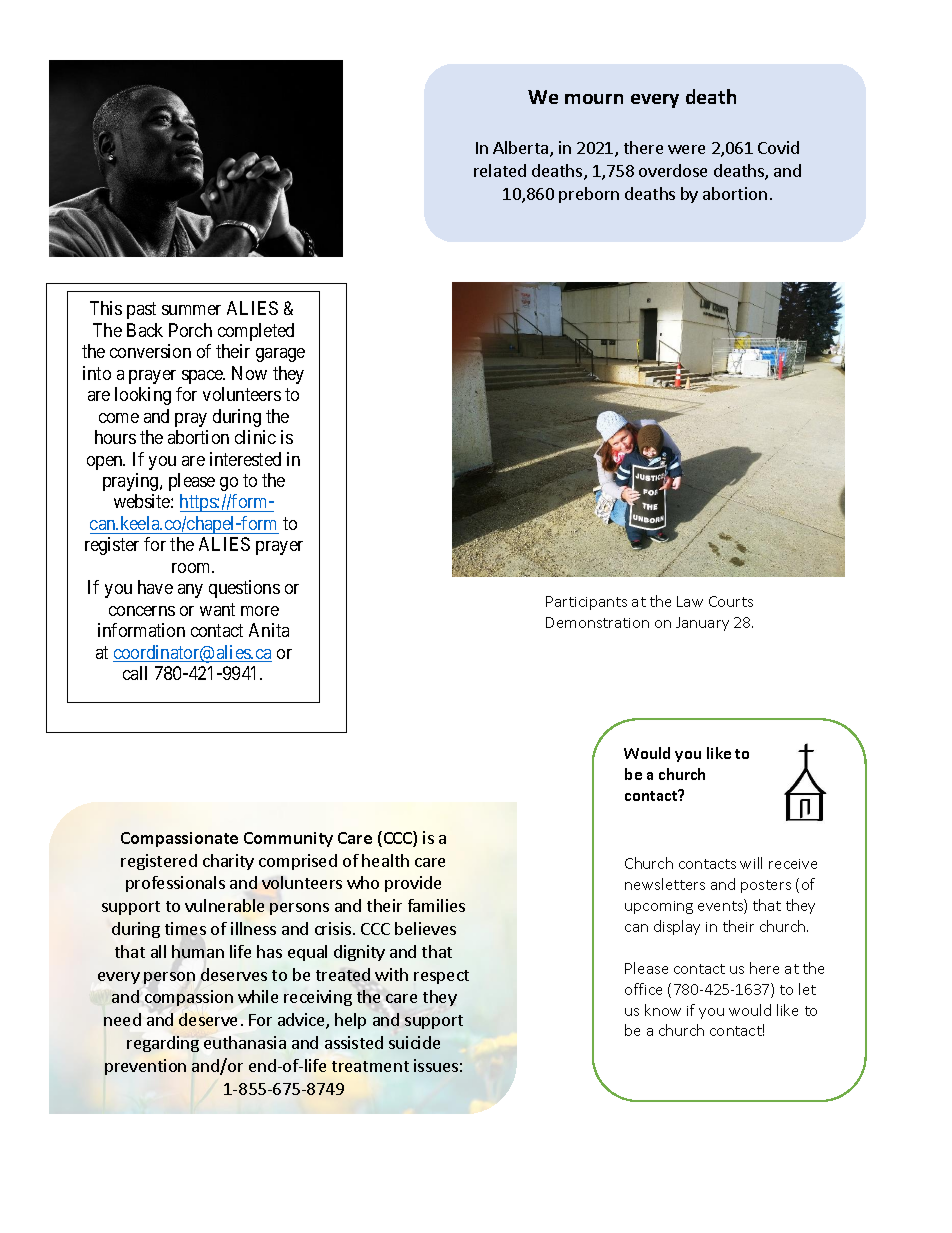 Image resolution: width=952 pixels, height=1233 pixels. I want to click on any, so click(190, 591).
